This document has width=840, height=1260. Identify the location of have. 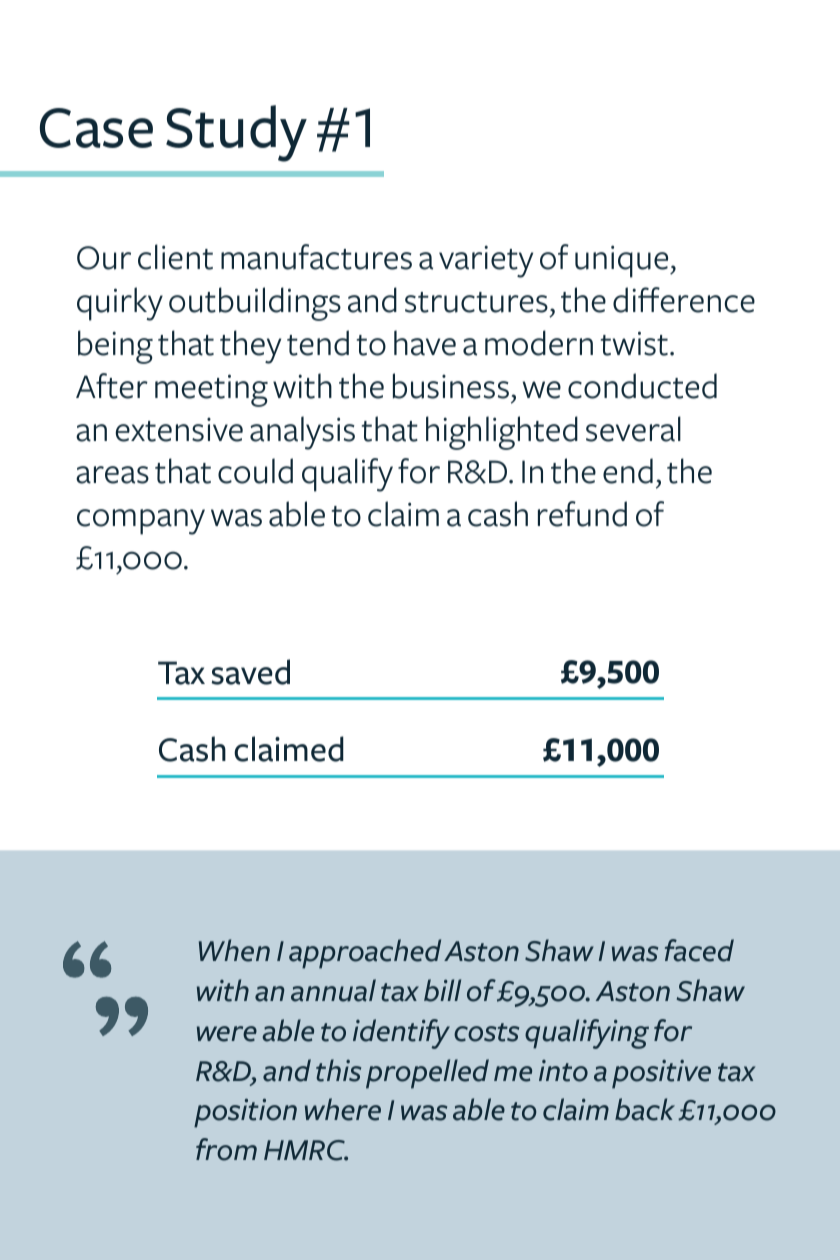
(425, 343).
